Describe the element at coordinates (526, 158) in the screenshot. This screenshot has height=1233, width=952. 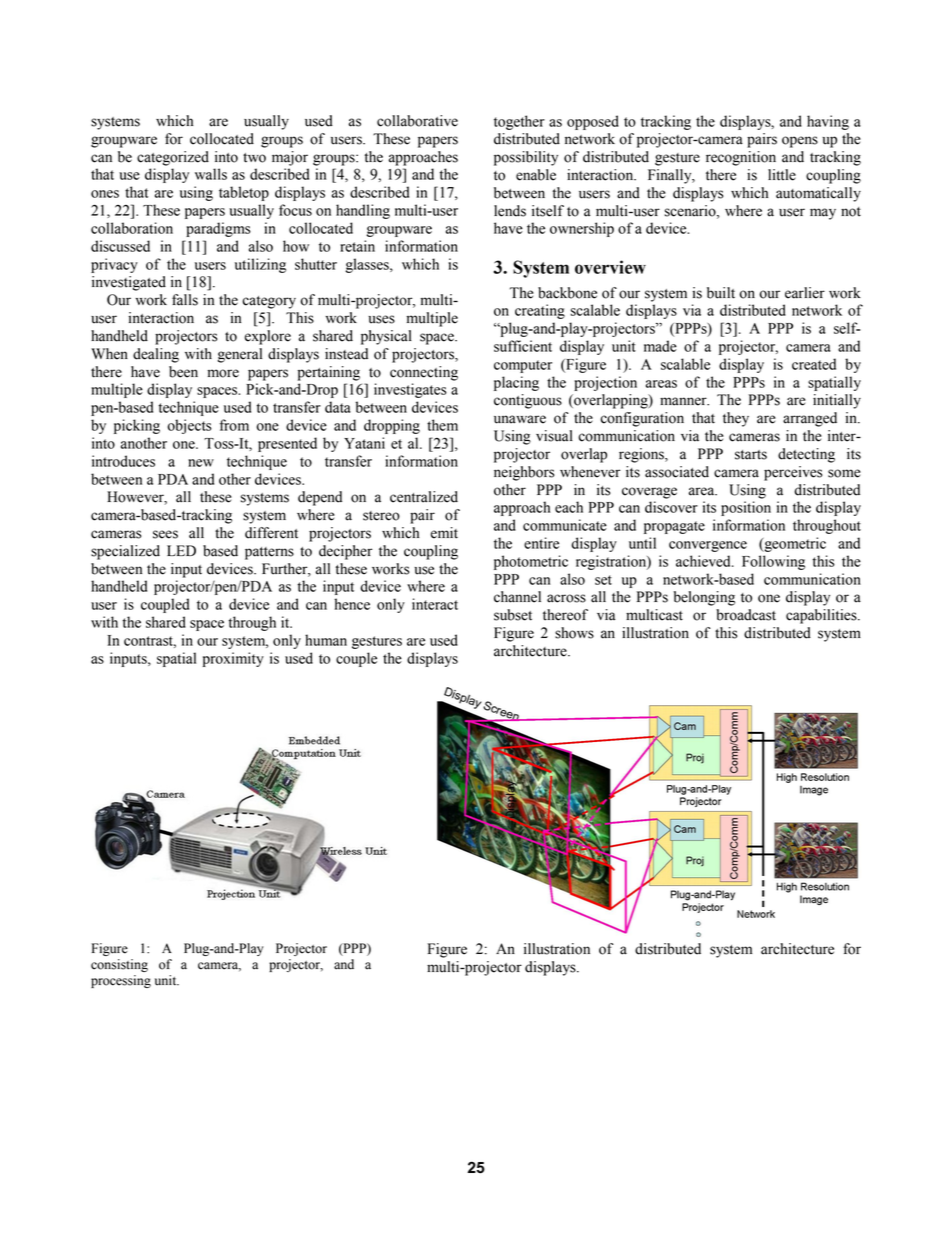
I see `possibility` at that location.
